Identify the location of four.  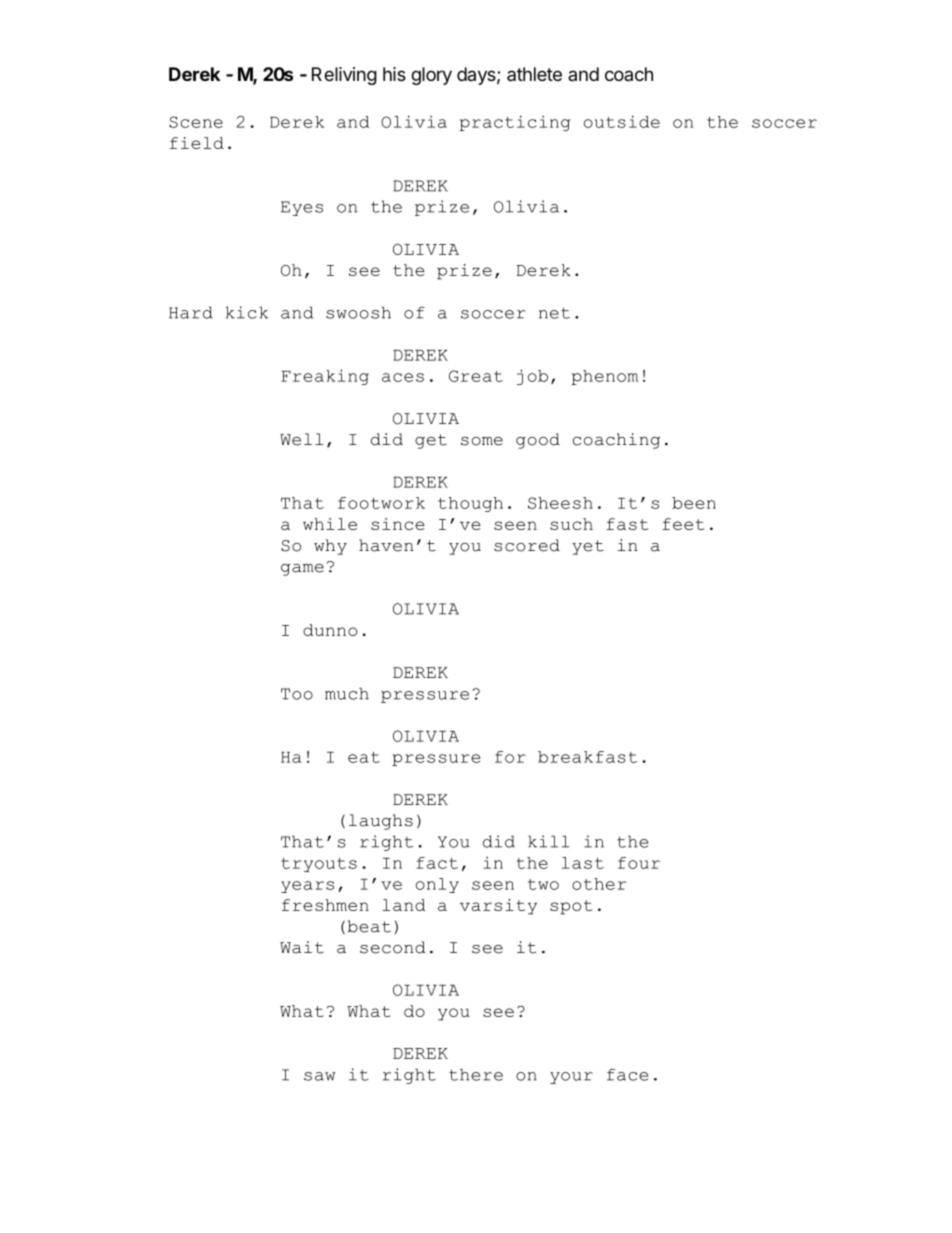
(639, 863).
